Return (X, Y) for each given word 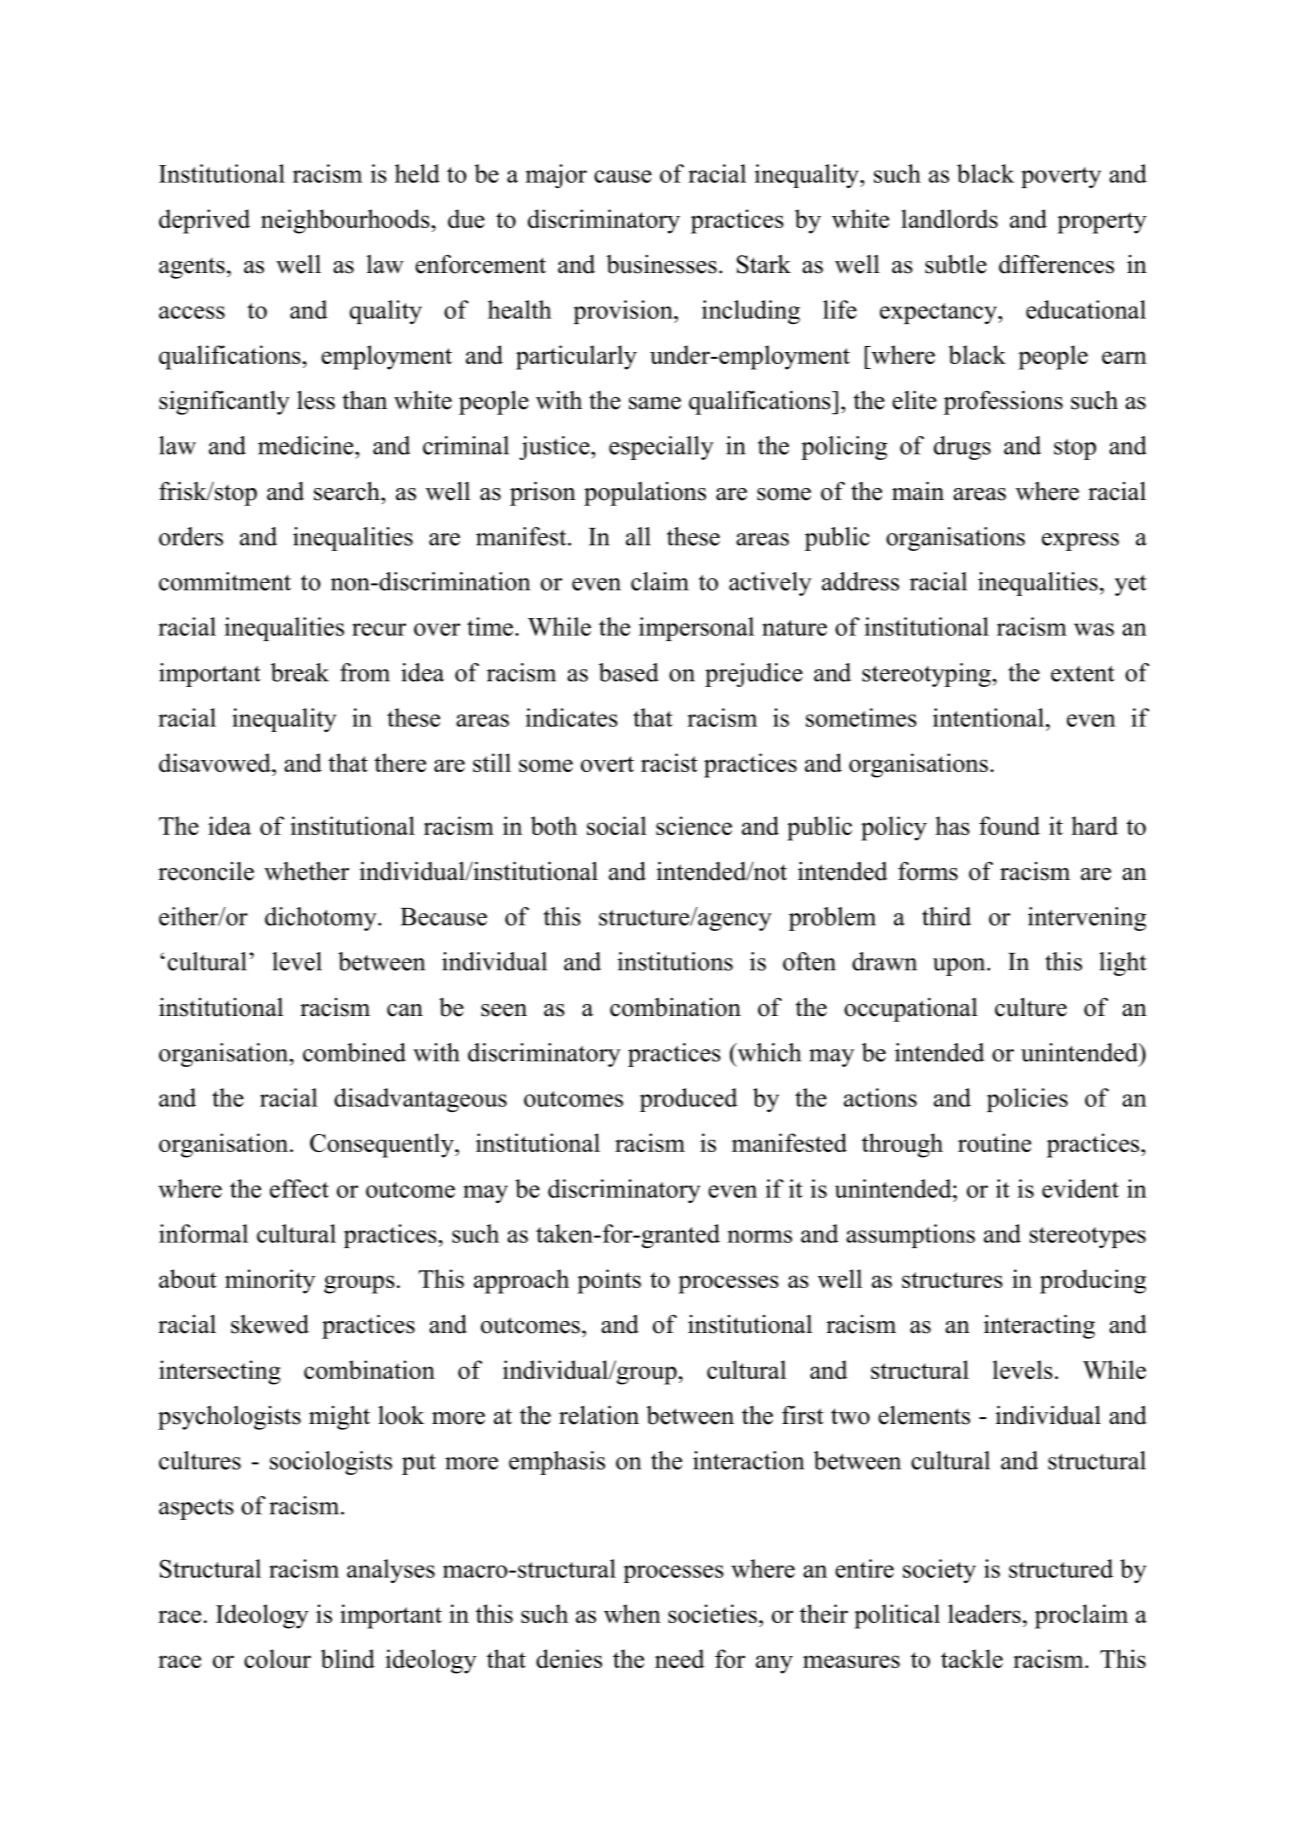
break (300, 672)
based (629, 672)
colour (277, 1658)
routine (994, 1142)
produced (689, 1100)
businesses (661, 264)
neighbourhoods (346, 221)
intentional (988, 717)
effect (299, 1188)
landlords (949, 218)
